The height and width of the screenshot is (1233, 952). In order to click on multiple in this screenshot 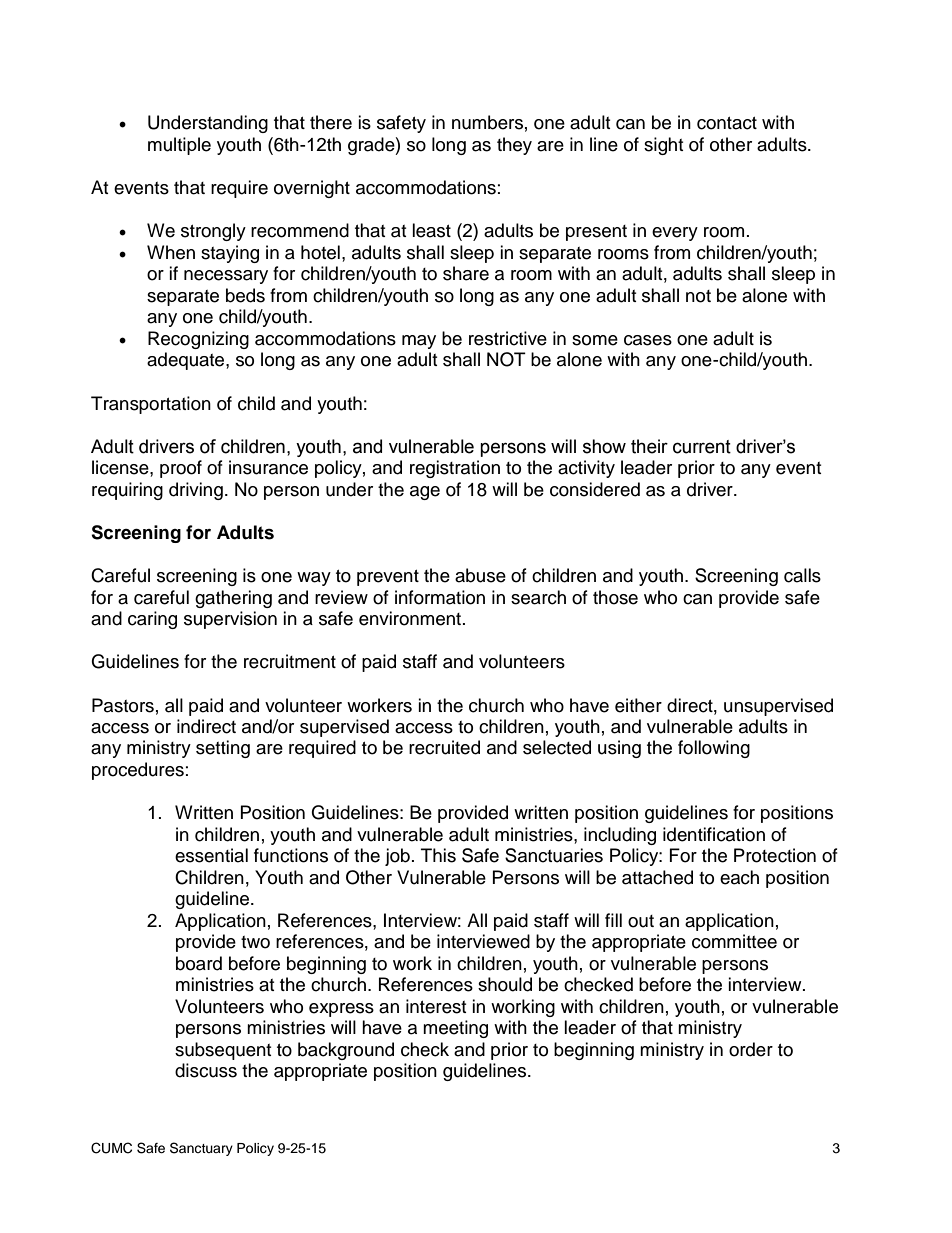, I will do `click(179, 146)`.
